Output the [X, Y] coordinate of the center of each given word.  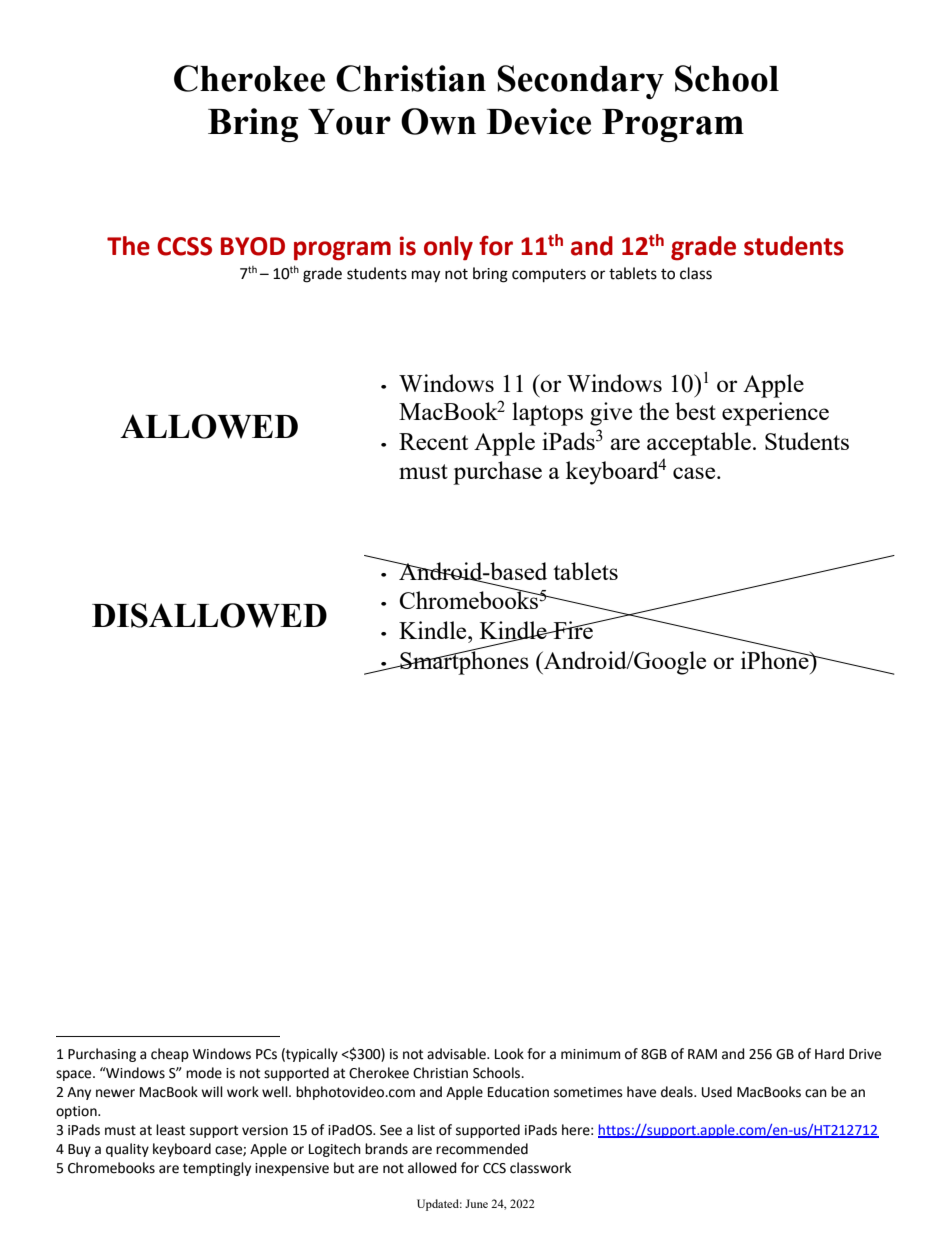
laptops [547, 414]
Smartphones [463, 662]
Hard [829, 1054]
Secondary [581, 82]
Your [349, 122]
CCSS [184, 246]
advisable [457, 1054]
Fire [573, 630]
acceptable [699, 444]
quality [127, 1150]
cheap [170, 1055]
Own [438, 121]
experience [775, 414]
